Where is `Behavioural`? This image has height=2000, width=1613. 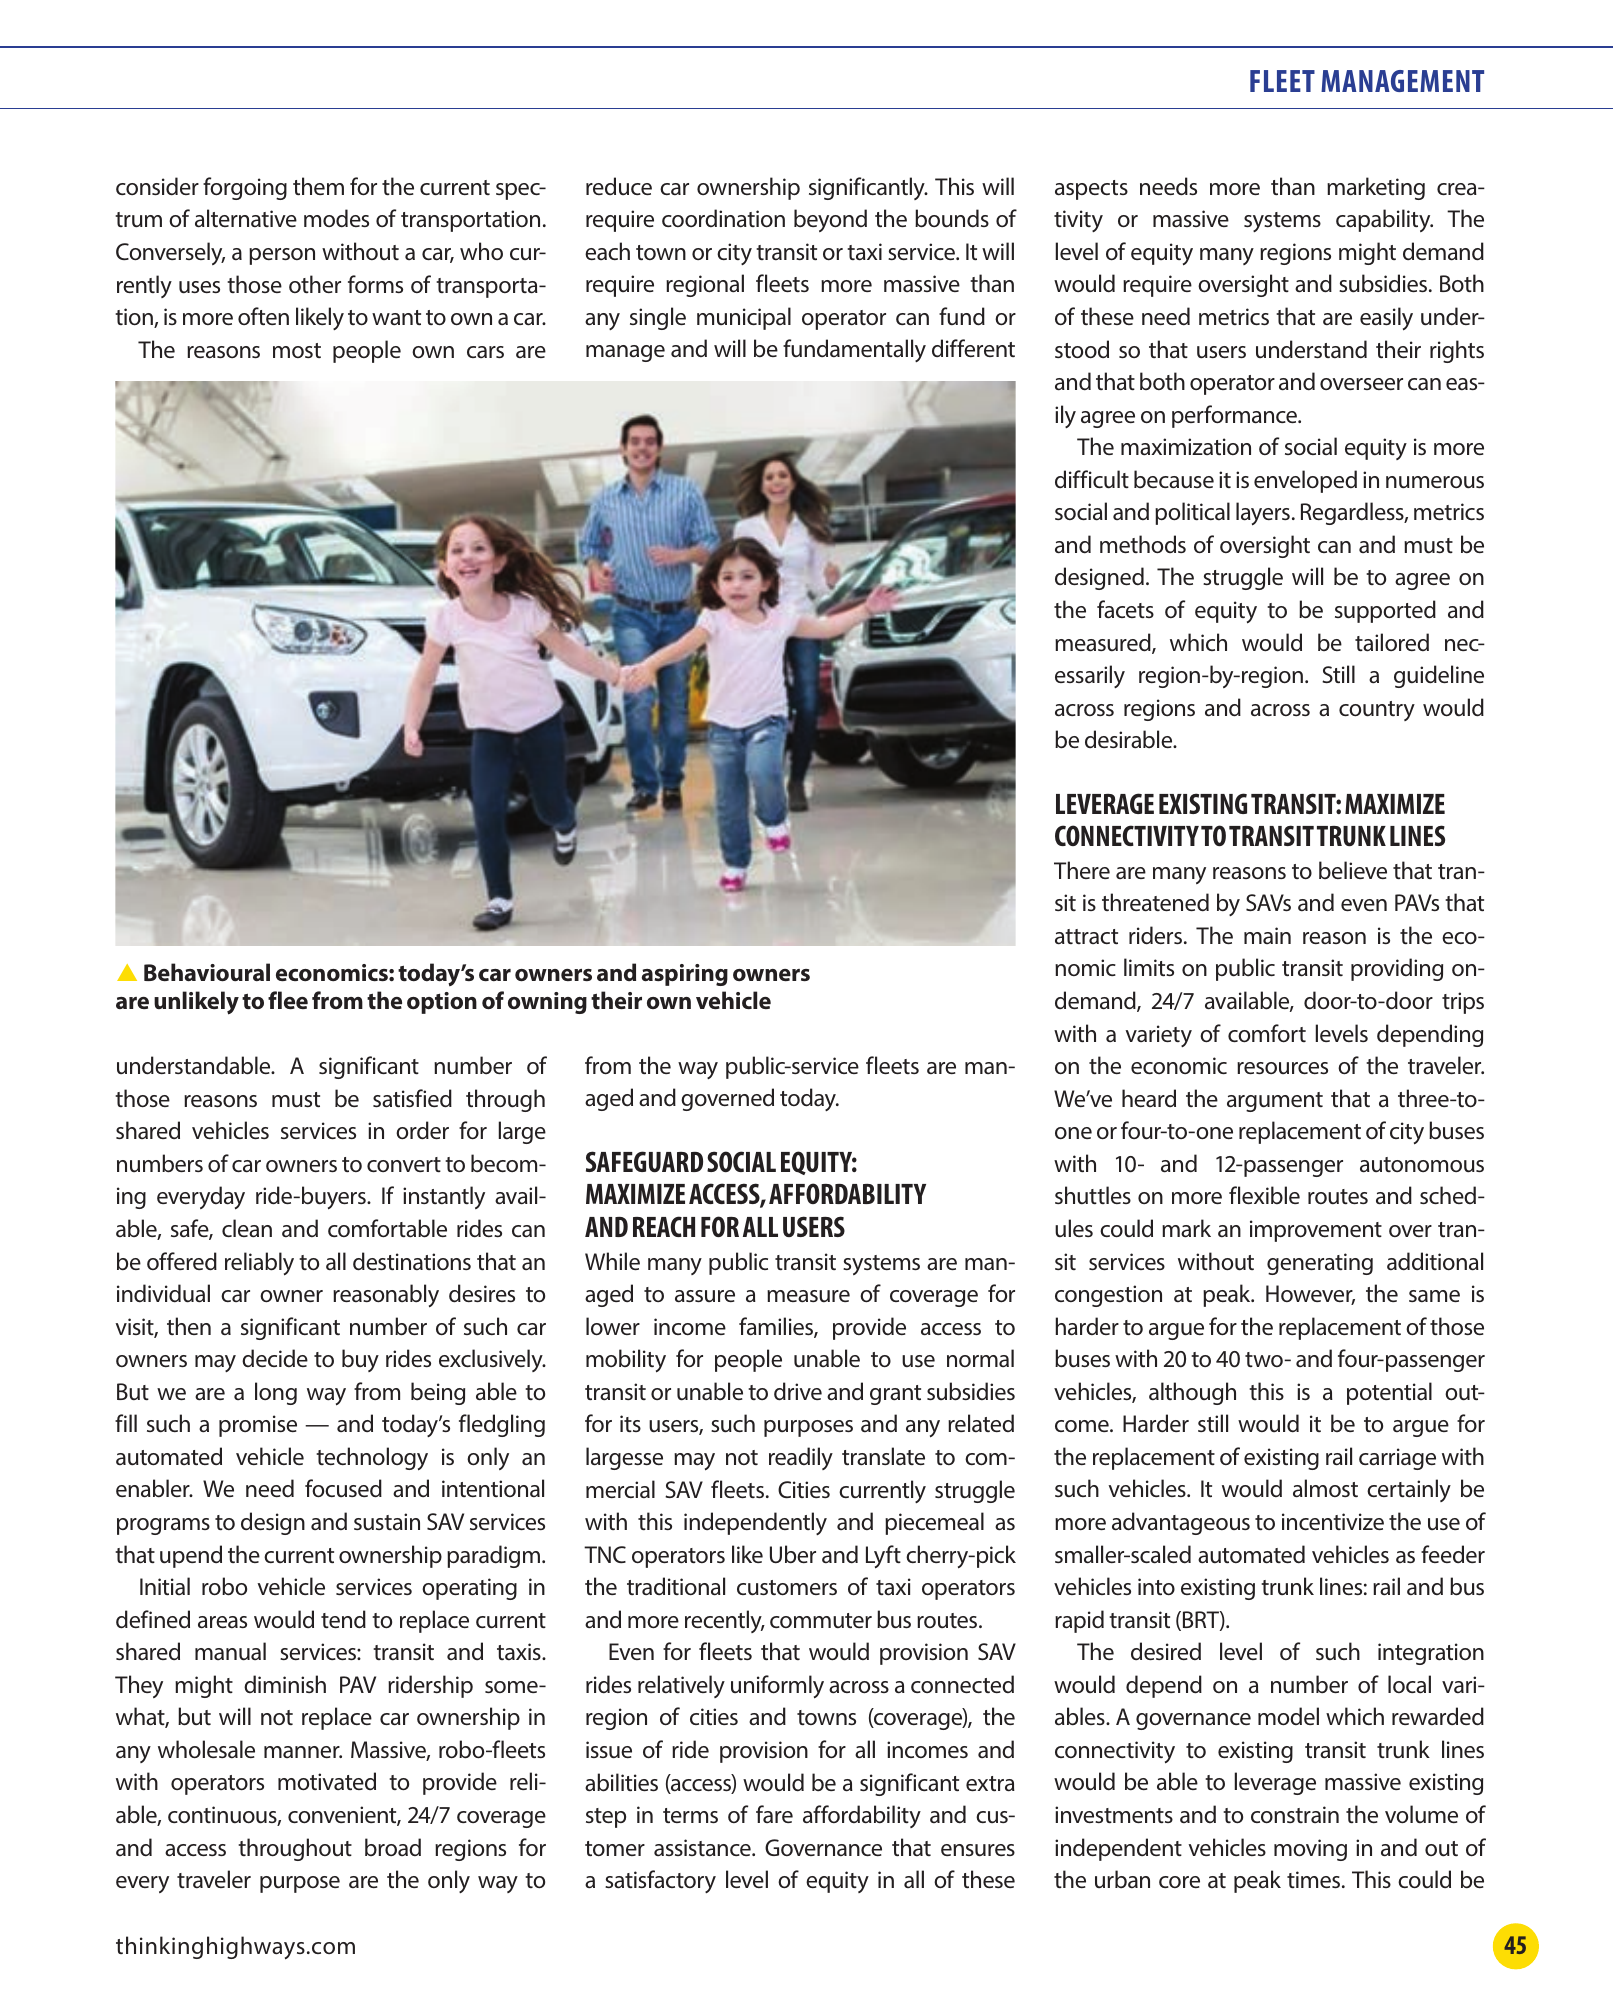
Behavioural is located at coordinates (207, 972).
